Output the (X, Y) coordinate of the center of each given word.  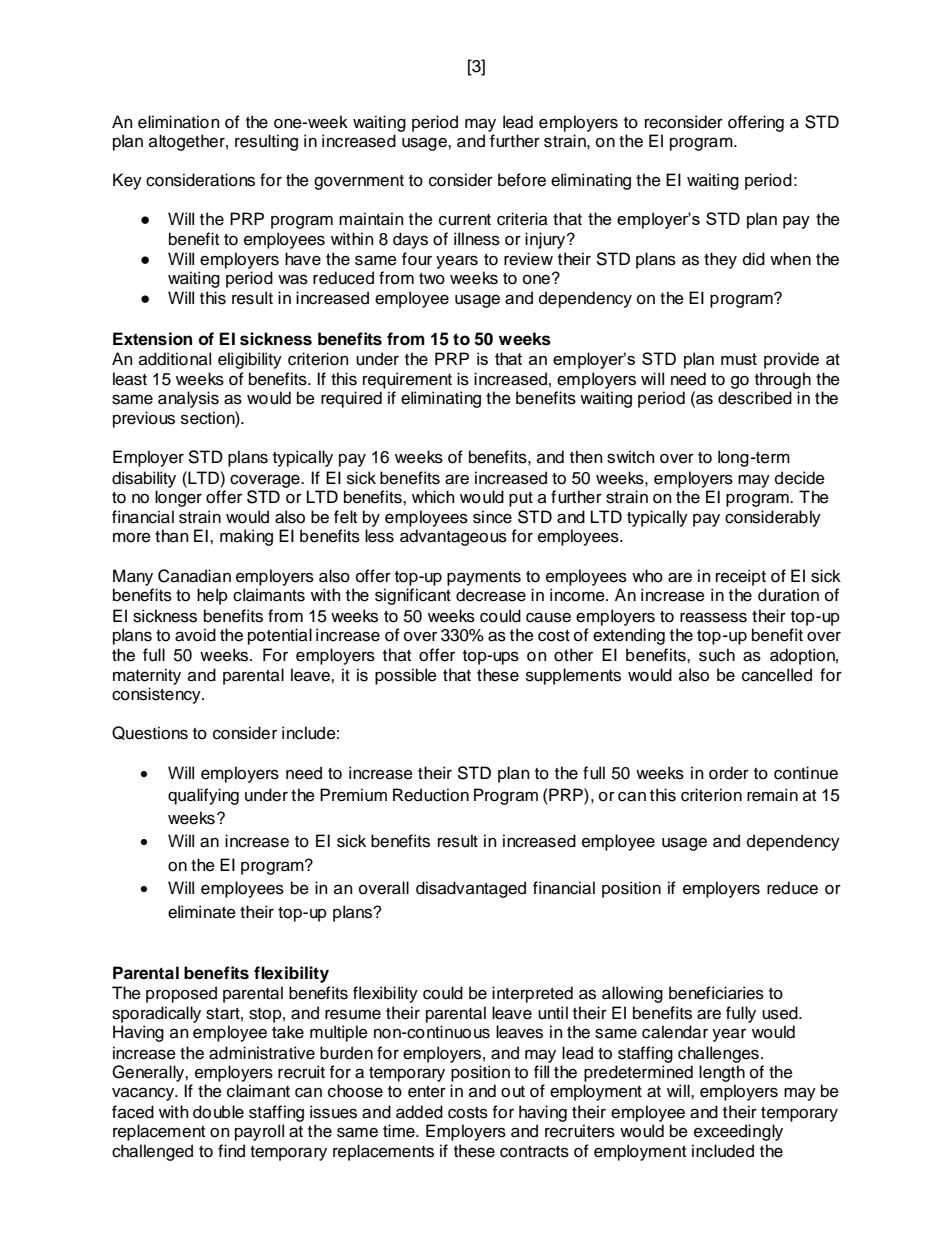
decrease (491, 595)
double (218, 1112)
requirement (407, 380)
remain (772, 795)
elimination (179, 122)
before (522, 180)
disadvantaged (471, 889)
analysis (188, 399)
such (717, 655)
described (755, 398)
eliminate (202, 912)
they (720, 260)
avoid (195, 635)
